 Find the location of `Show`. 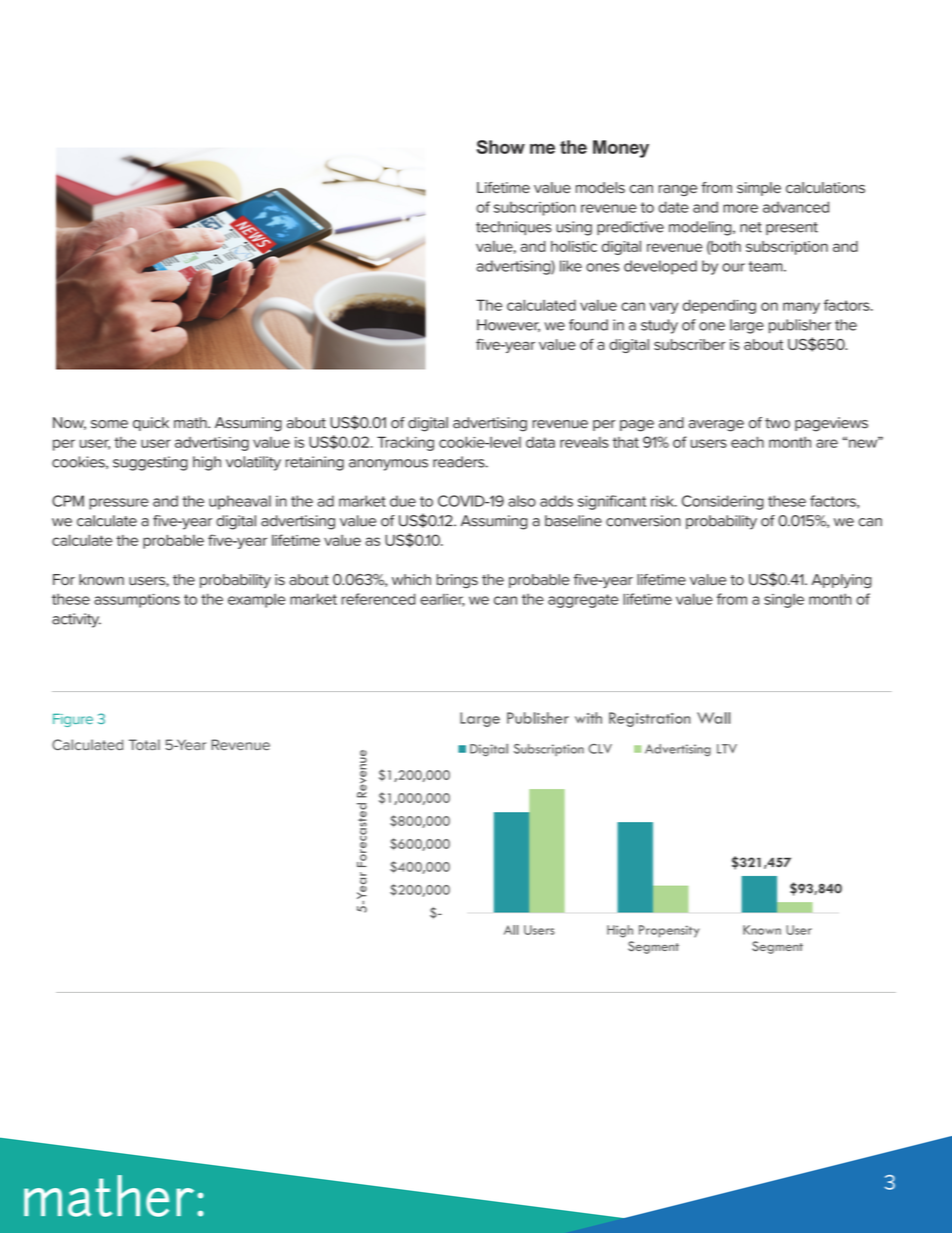

Show is located at coordinates (501, 147).
